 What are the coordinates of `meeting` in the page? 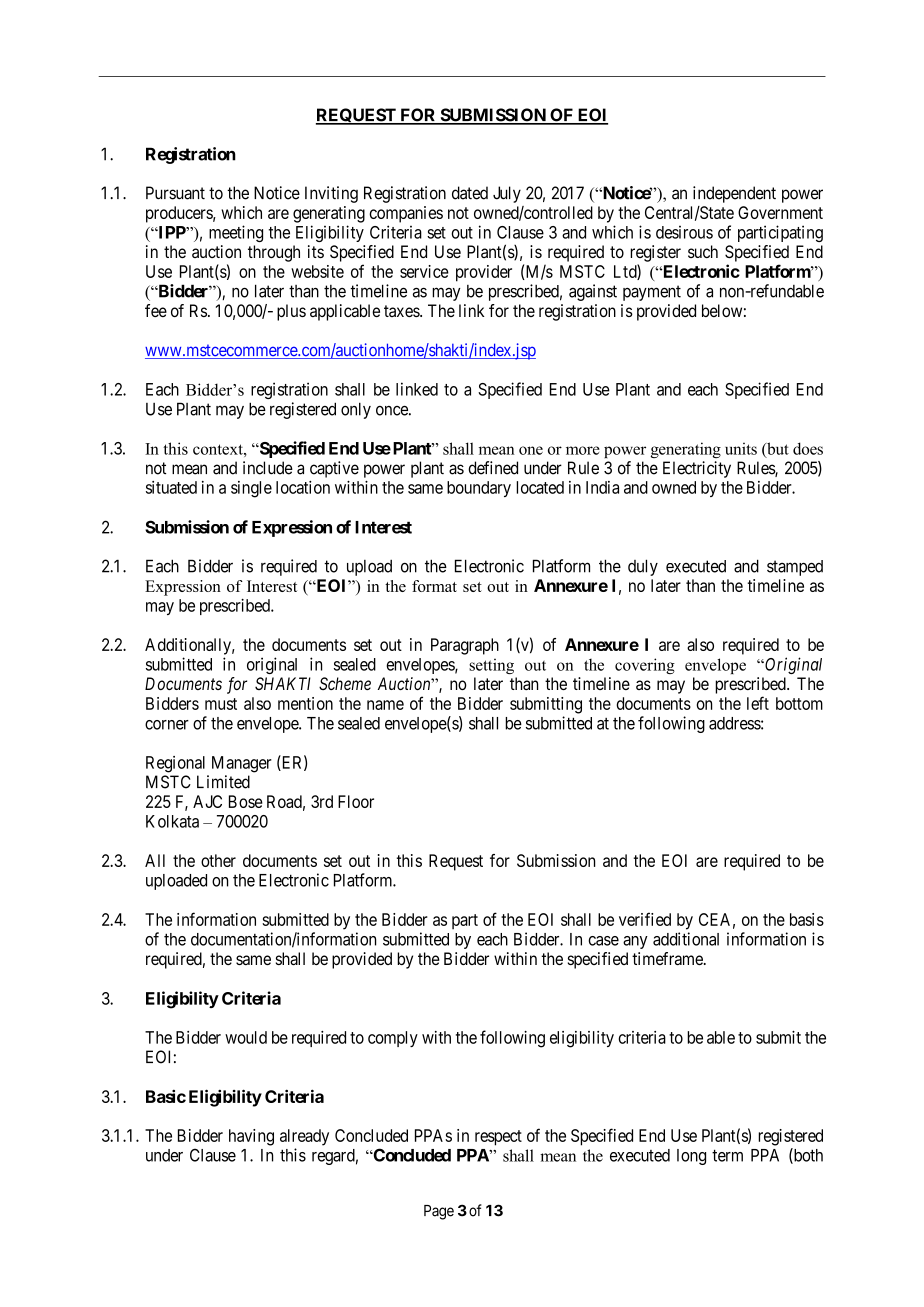 It's located at (236, 233).
